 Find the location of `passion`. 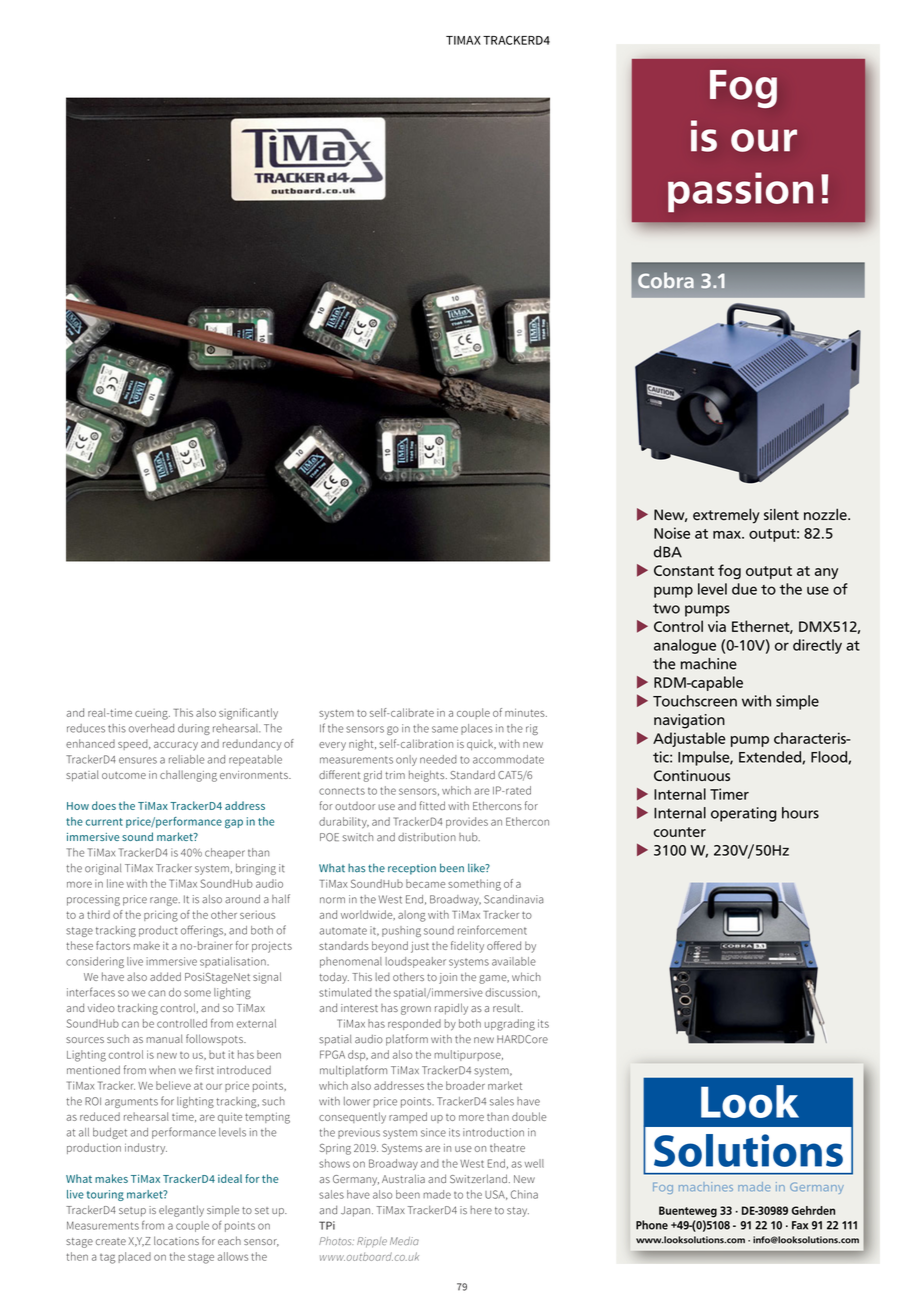

passion is located at coordinates (740, 192).
